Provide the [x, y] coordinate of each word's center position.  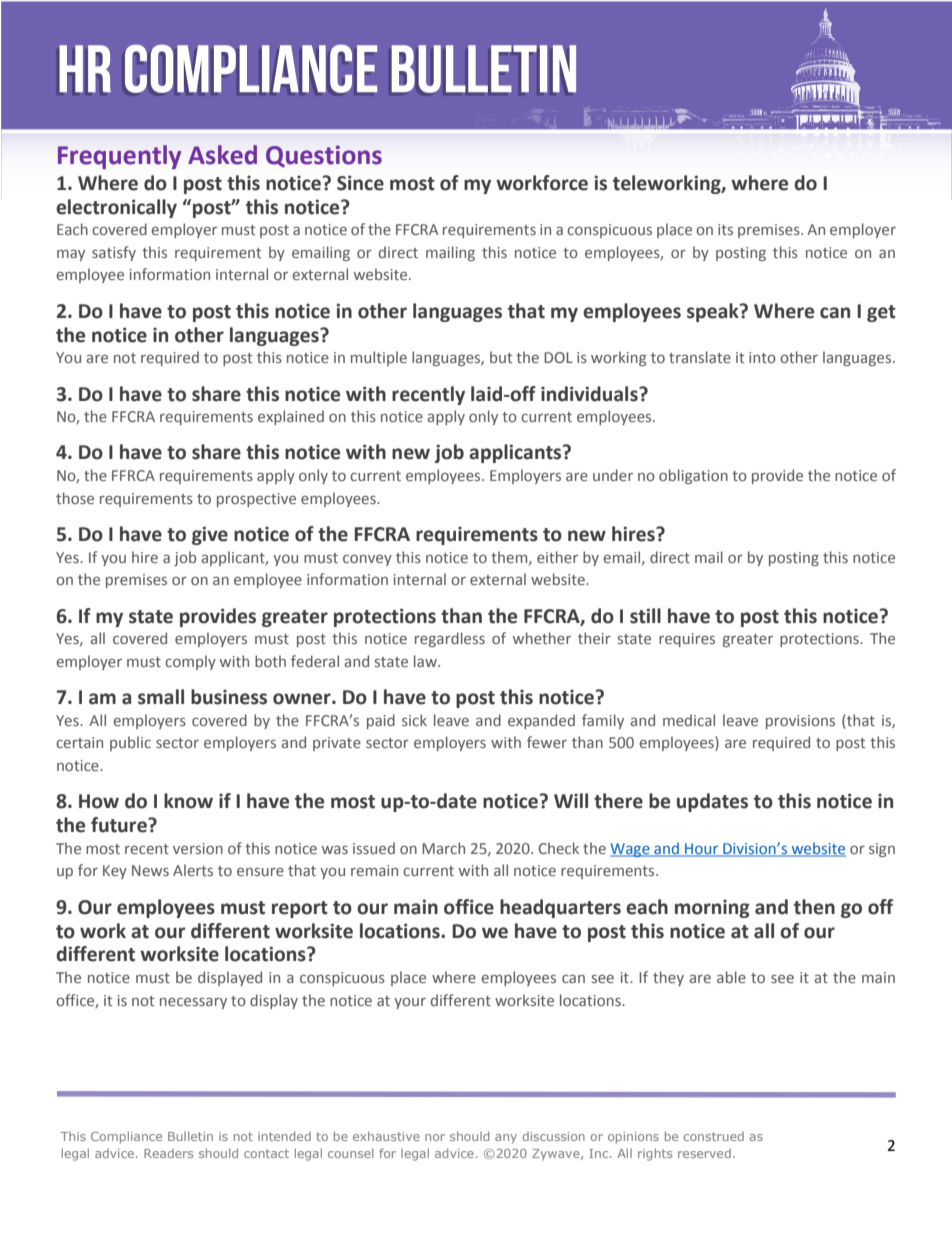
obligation [693, 476]
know [188, 801]
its [725, 229]
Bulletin [190, 1136]
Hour [702, 849]
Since [360, 183]
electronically [116, 208]
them [510, 558]
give [210, 535]
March [443, 848]
